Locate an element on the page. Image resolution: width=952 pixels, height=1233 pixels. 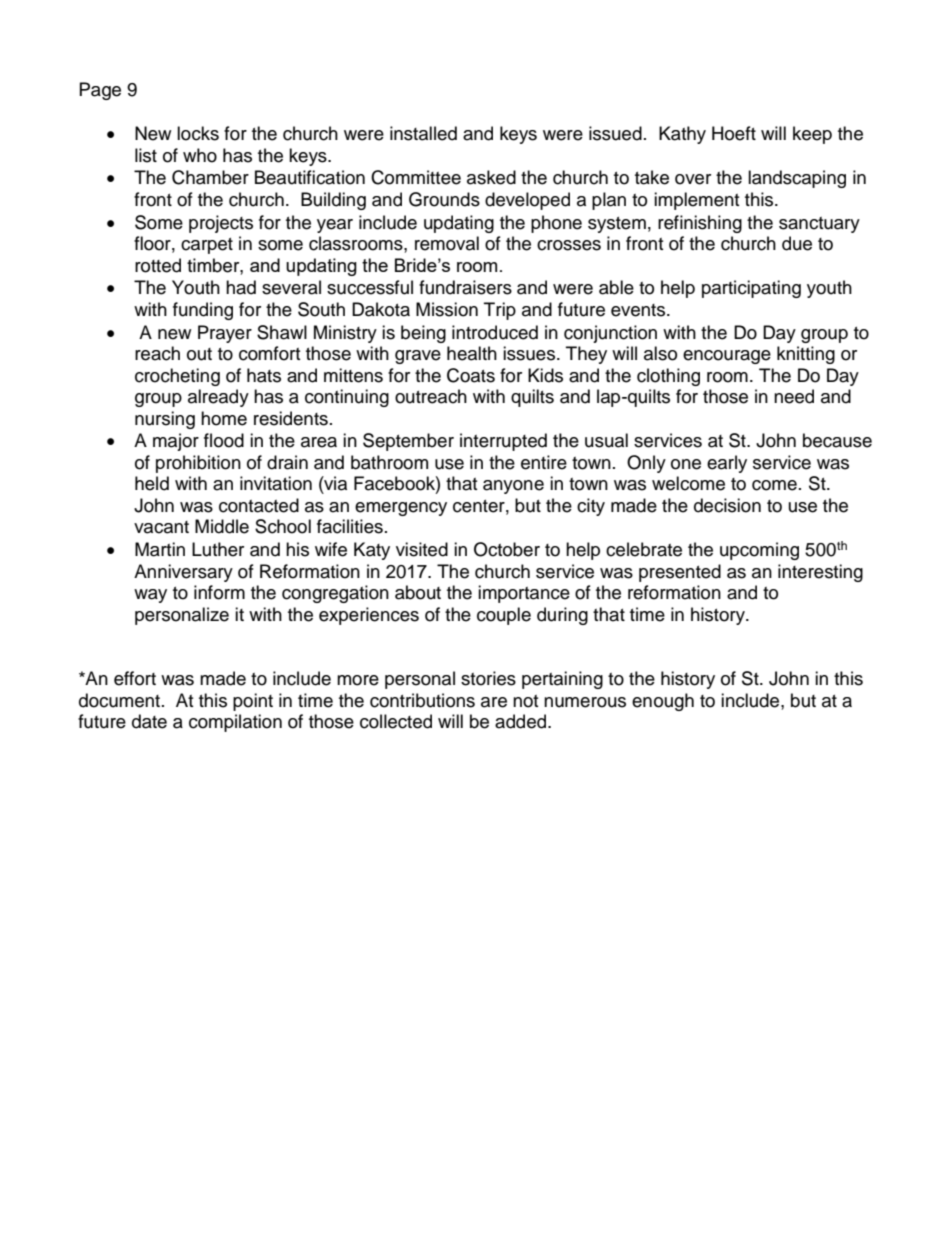
already is located at coordinates (218, 398).
